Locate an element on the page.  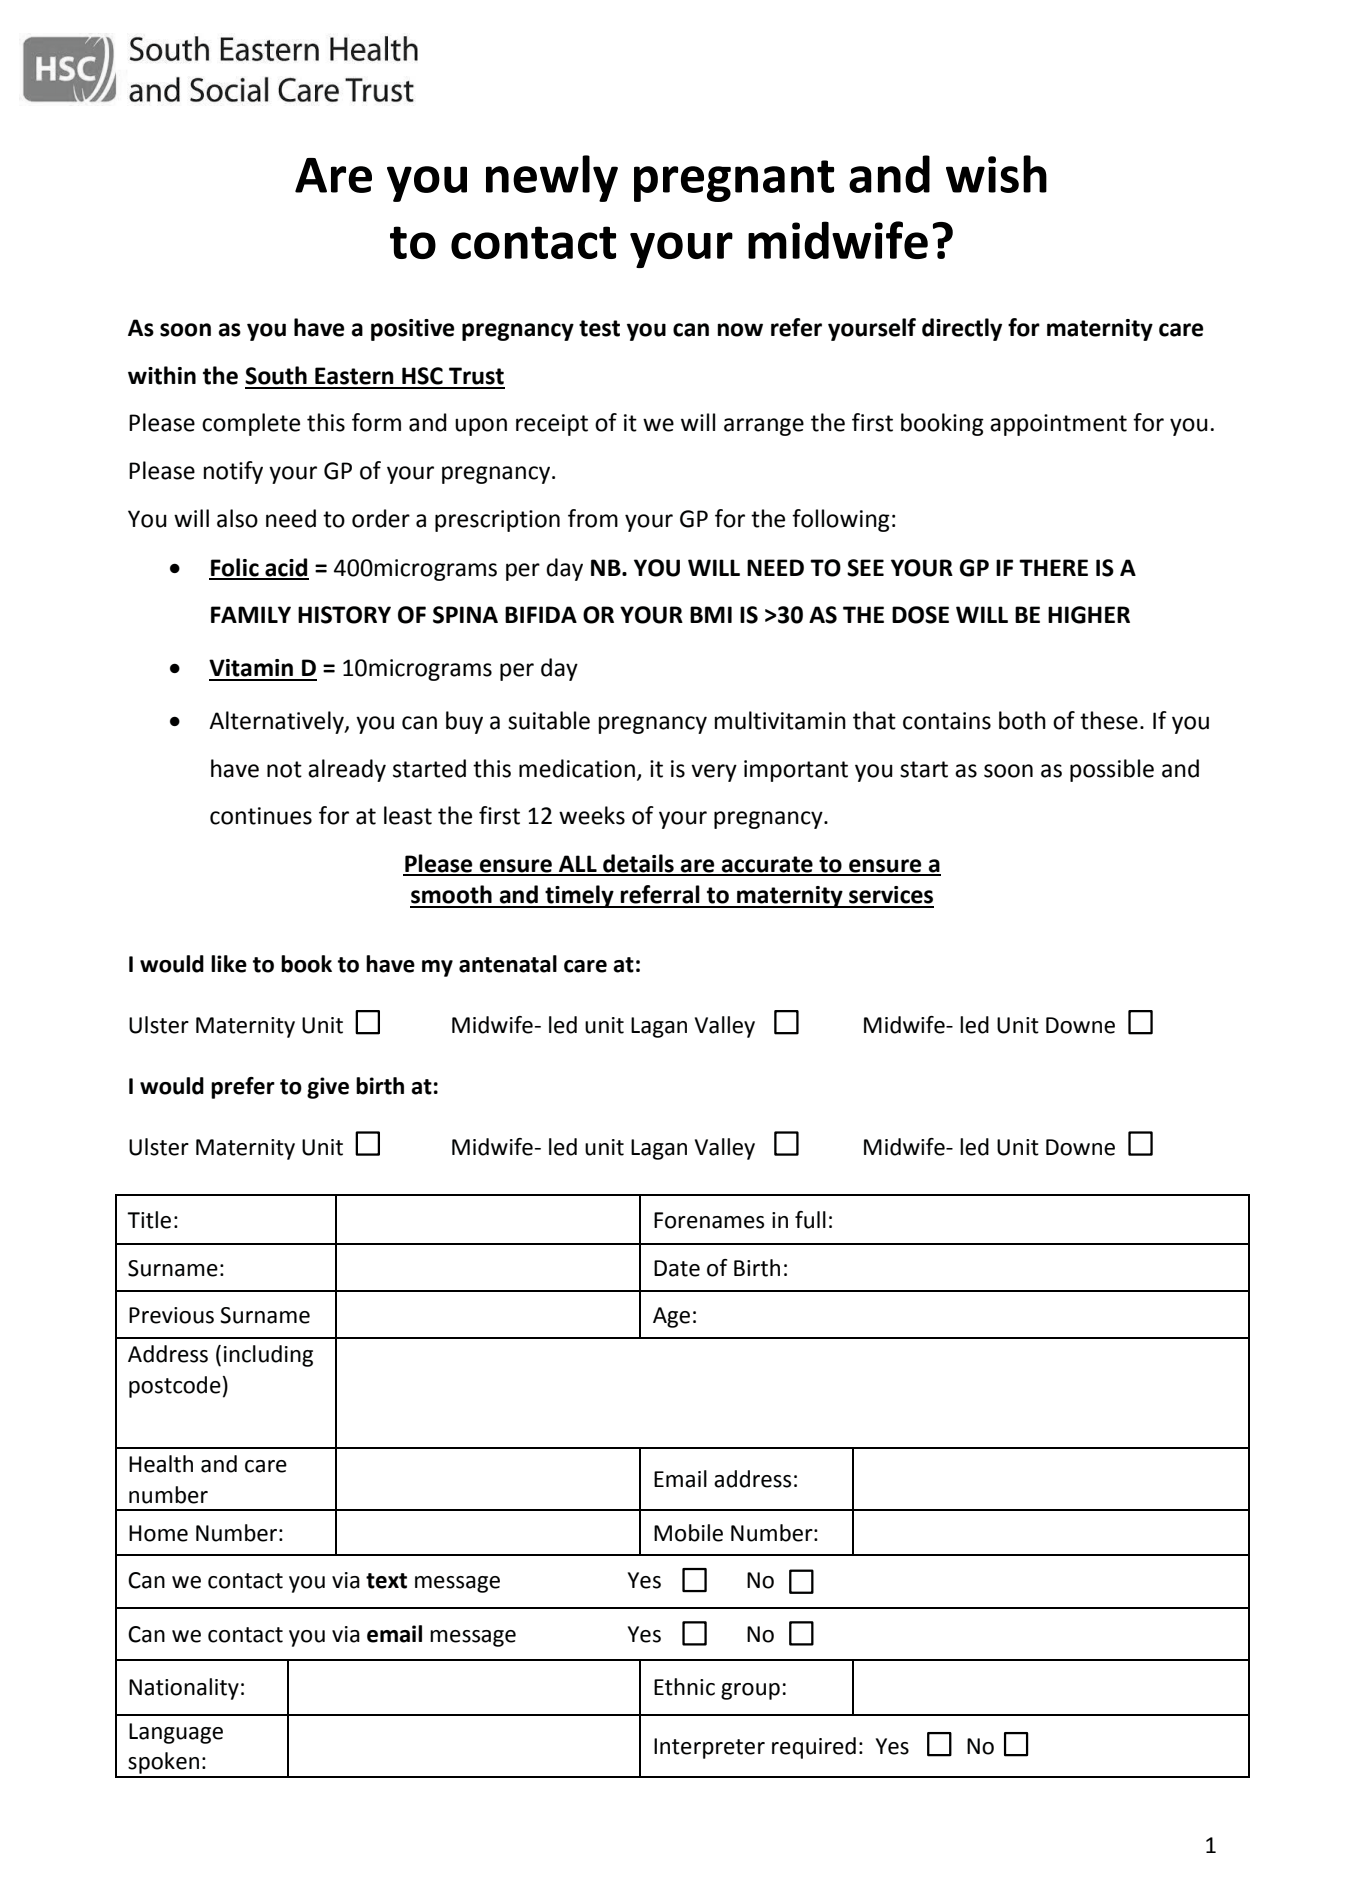
wish is located at coordinates (996, 174).
